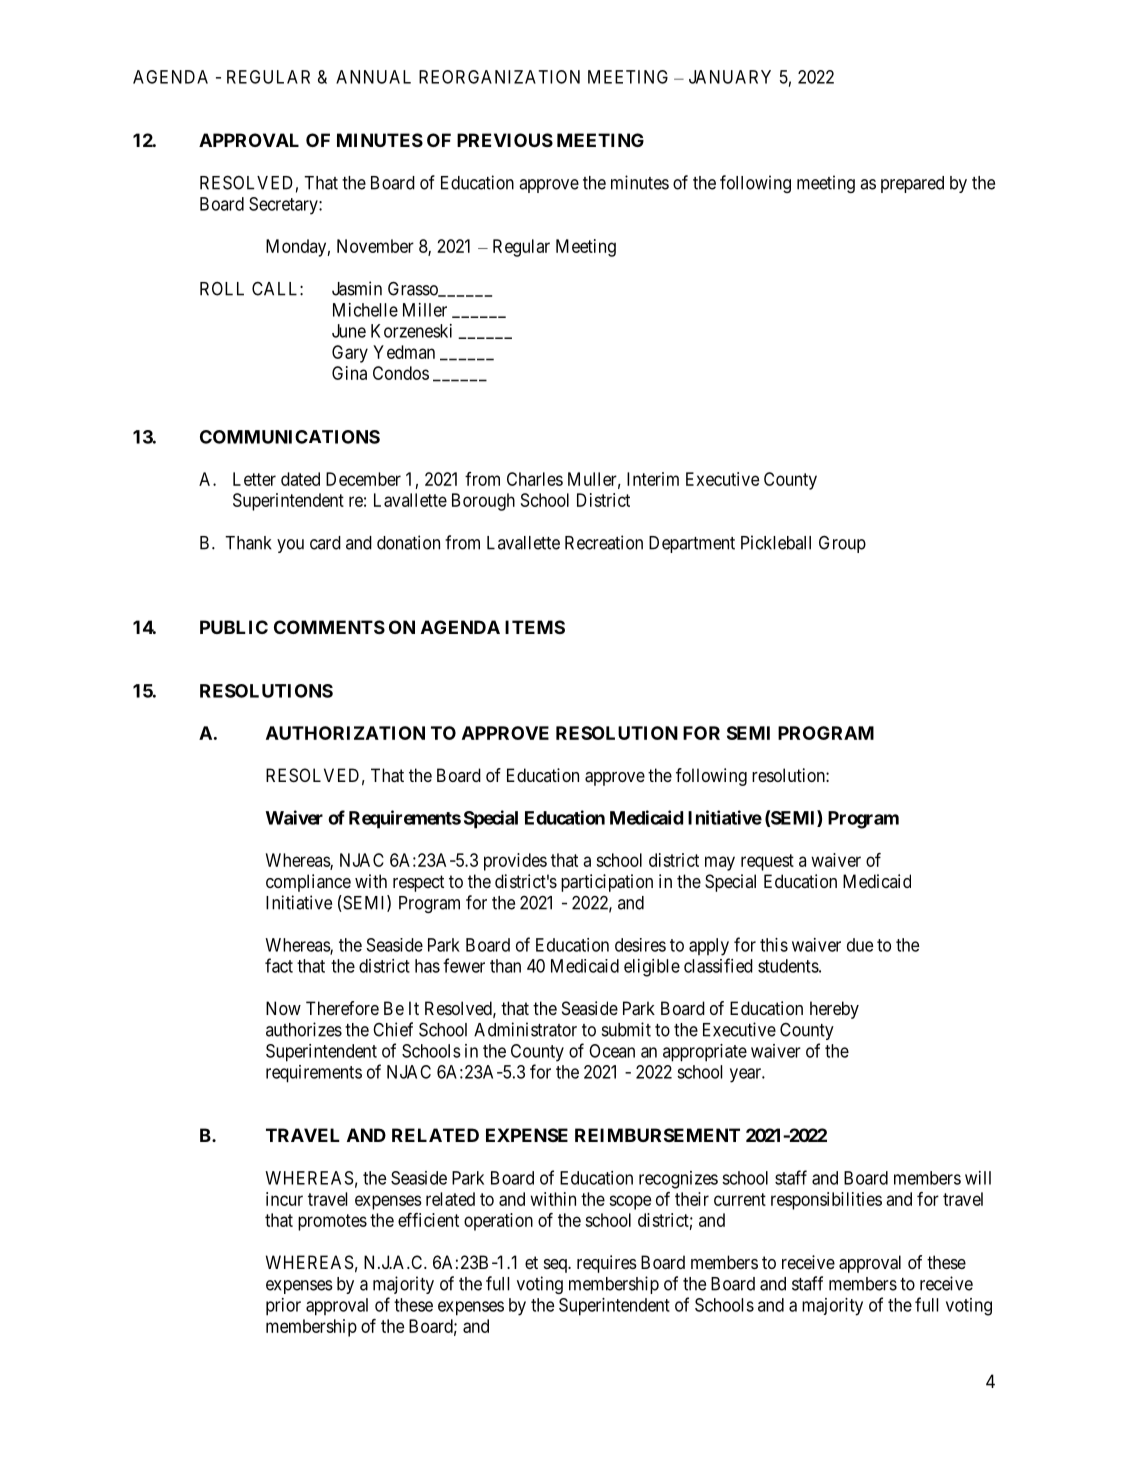 The image size is (1127, 1458). What do you see at coordinates (283, 1307) in the screenshot?
I see `prior` at bounding box center [283, 1307].
